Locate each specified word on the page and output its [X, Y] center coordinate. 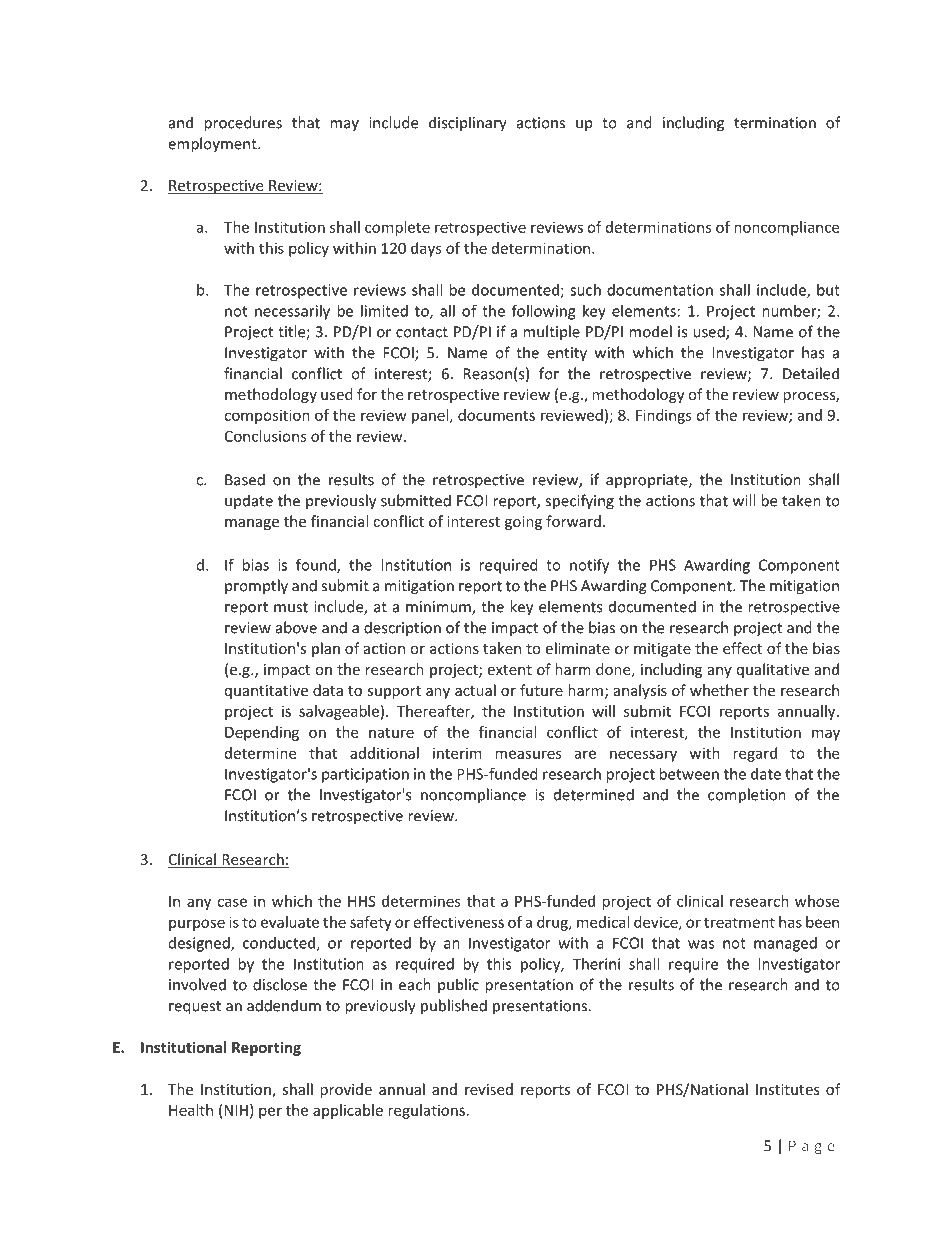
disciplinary [468, 124]
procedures [243, 124]
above [296, 627]
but [828, 290]
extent [509, 670]
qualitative [773, 670]
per [270, 1113]
